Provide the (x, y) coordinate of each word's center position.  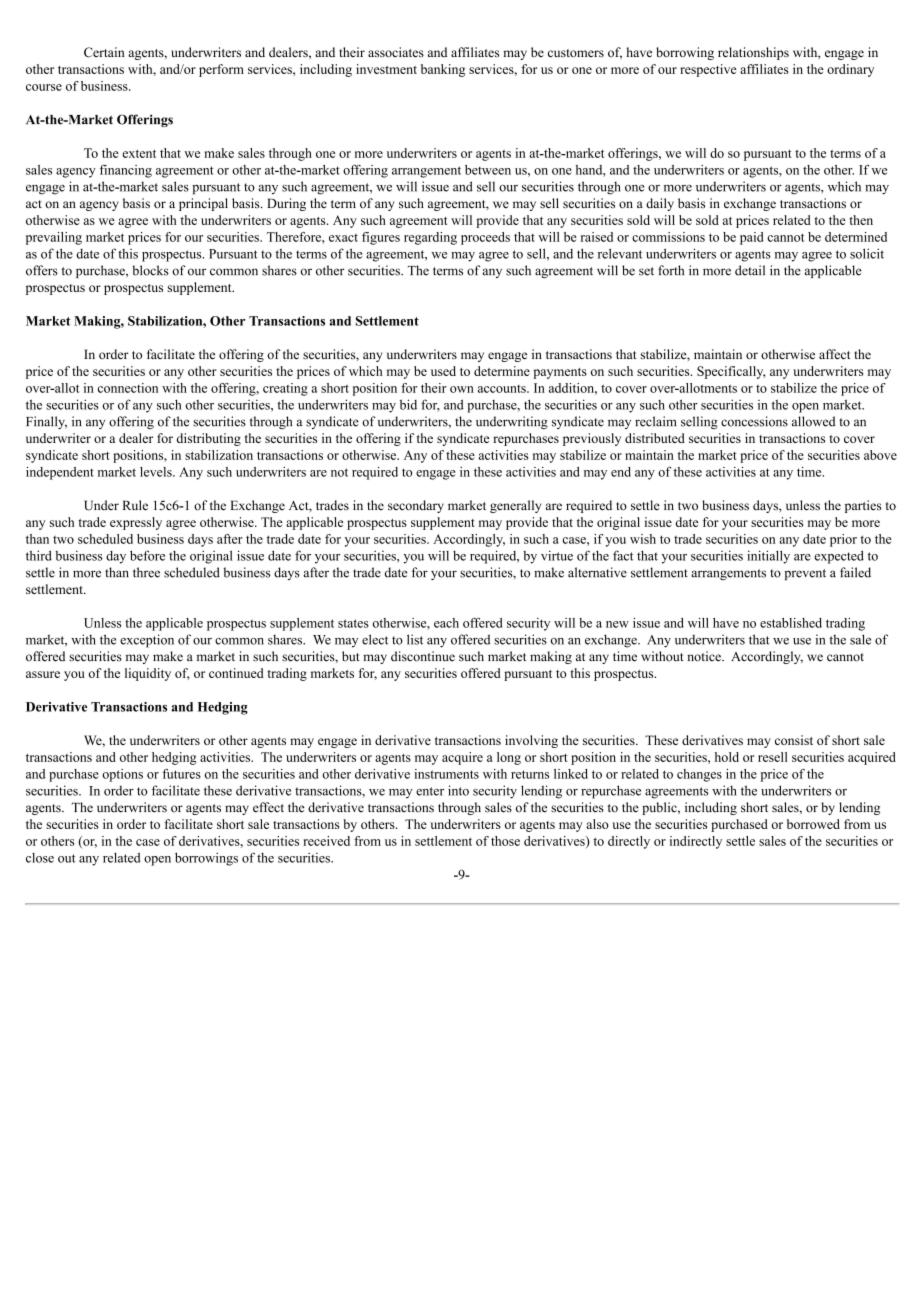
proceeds (485, 238)
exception (147, 641)
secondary (416, 506)
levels (157, 472)
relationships (753, 53)
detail (750, 270)
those (505, 841)
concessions (754, 421)
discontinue (423, 656)
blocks (150, 270)
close (40, 858)
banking (443, 70)
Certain (104, 52)
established (791, 623)
